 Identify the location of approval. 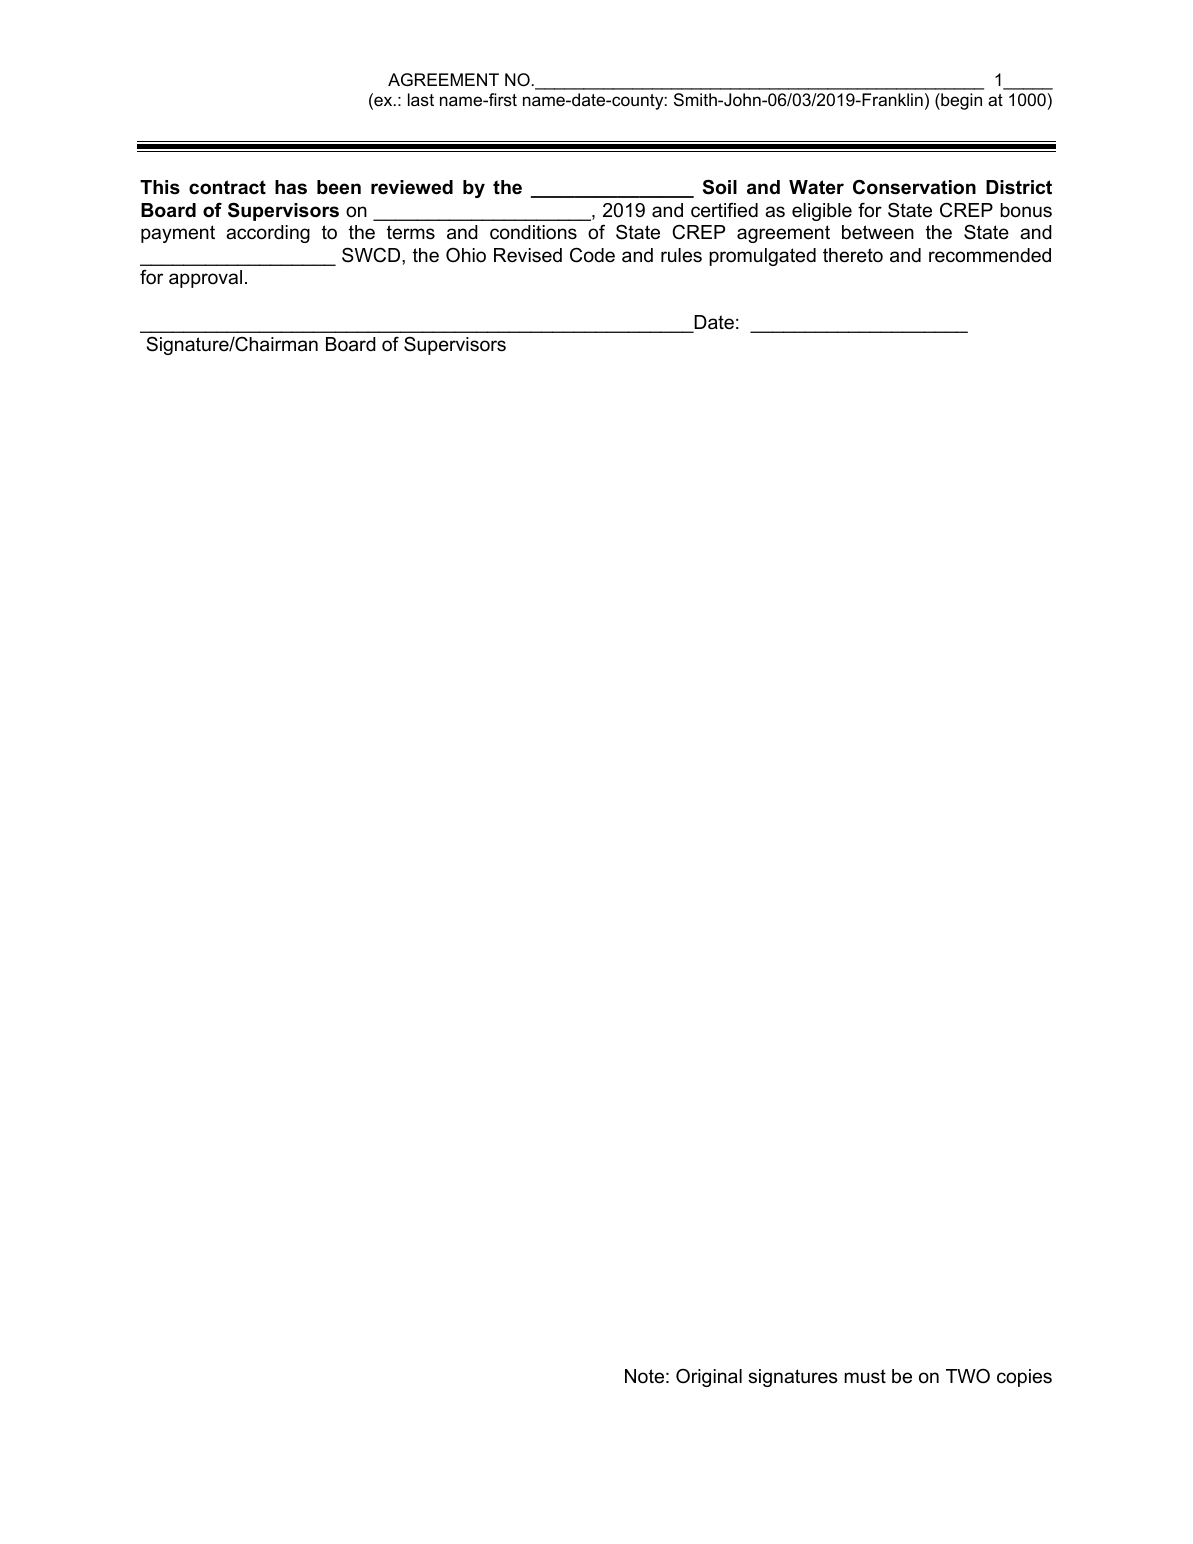
(205, 279).
